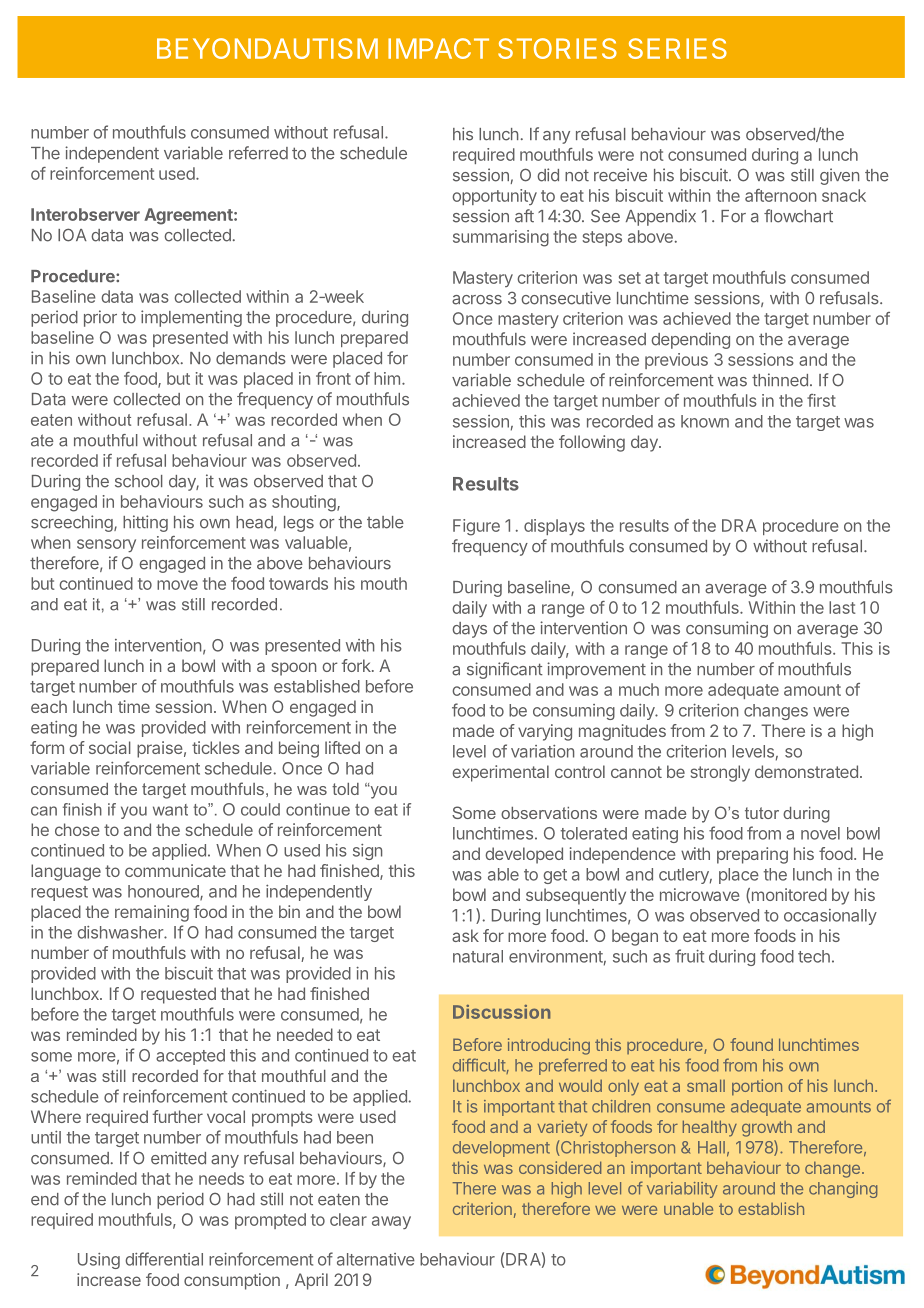 The height and width of the page is (1308, 924). Describe the element at coordinates (49, 706) in the page. I see `each` at that location.
